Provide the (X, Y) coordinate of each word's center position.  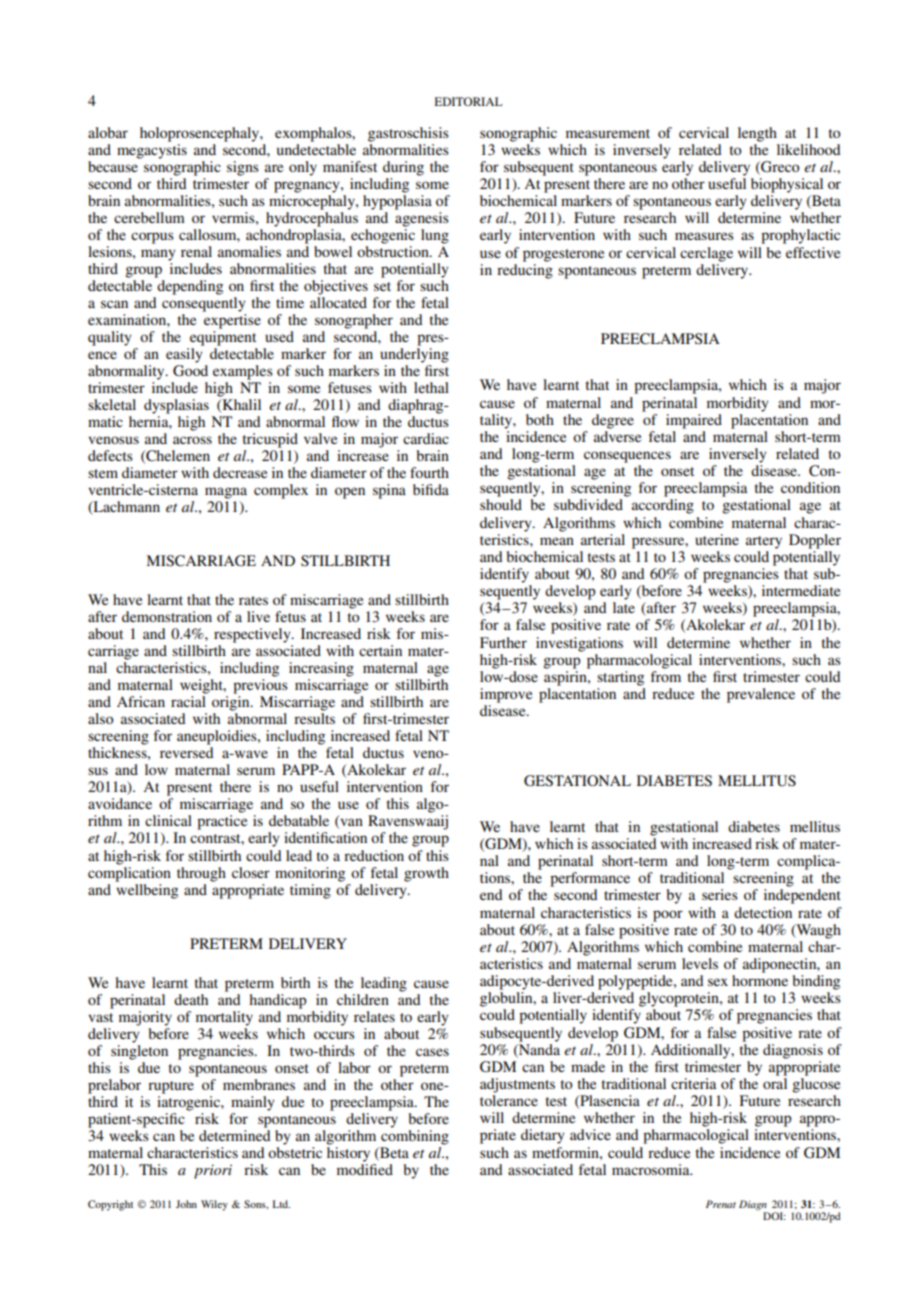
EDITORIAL (468, 101)
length (757, 134)
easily (184, 355)
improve (506, 695)
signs (243, 168)
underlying (414, 355)
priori (213, 1171)
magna (226, 493)
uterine (717, 539)
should (501, 504)
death (191, 999)
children (363, 999)
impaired (694, 421)
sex (718, 982)
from (666, 676)
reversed (187, 752)
